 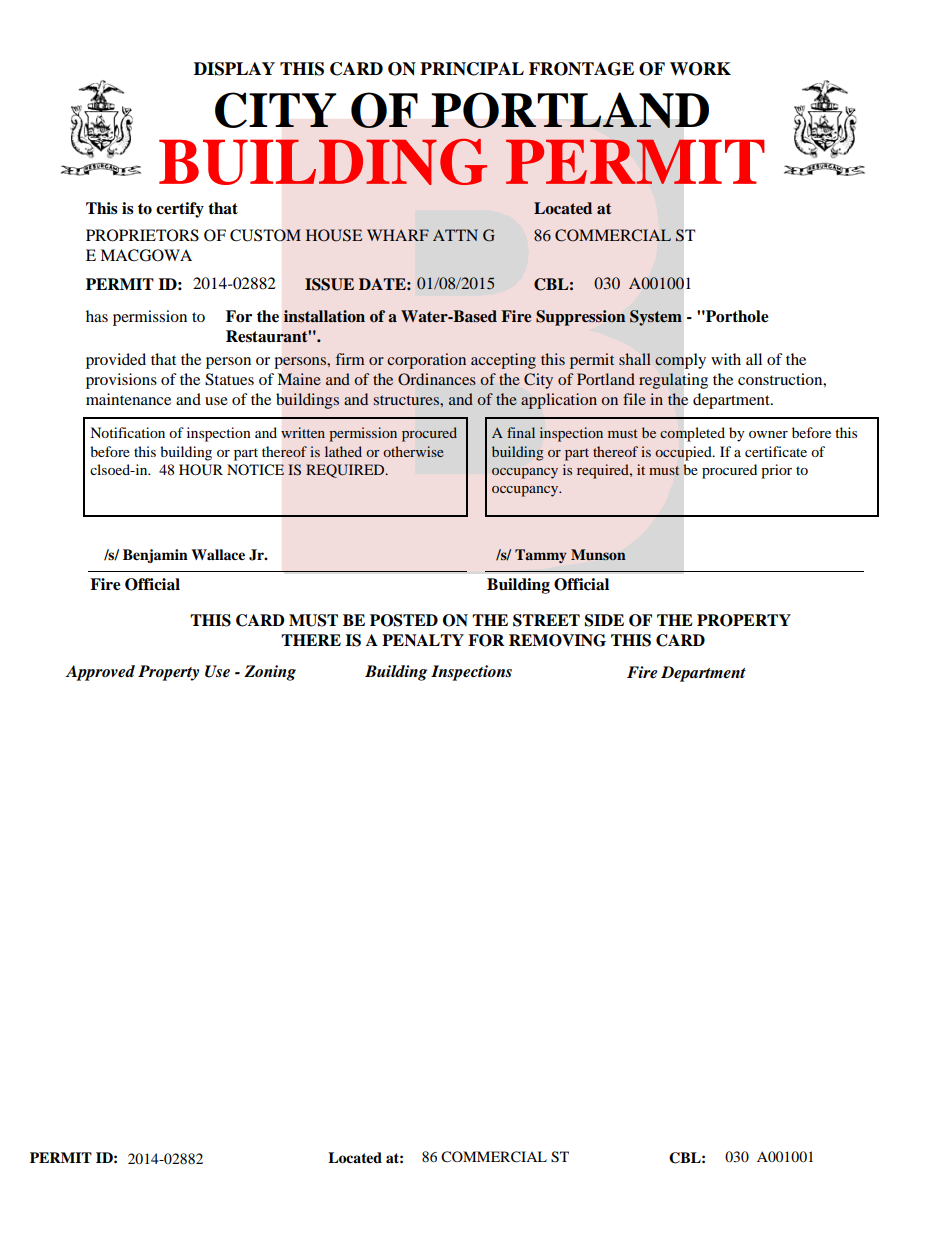 I want to click on otherwise, so click(x=413, y=451).
